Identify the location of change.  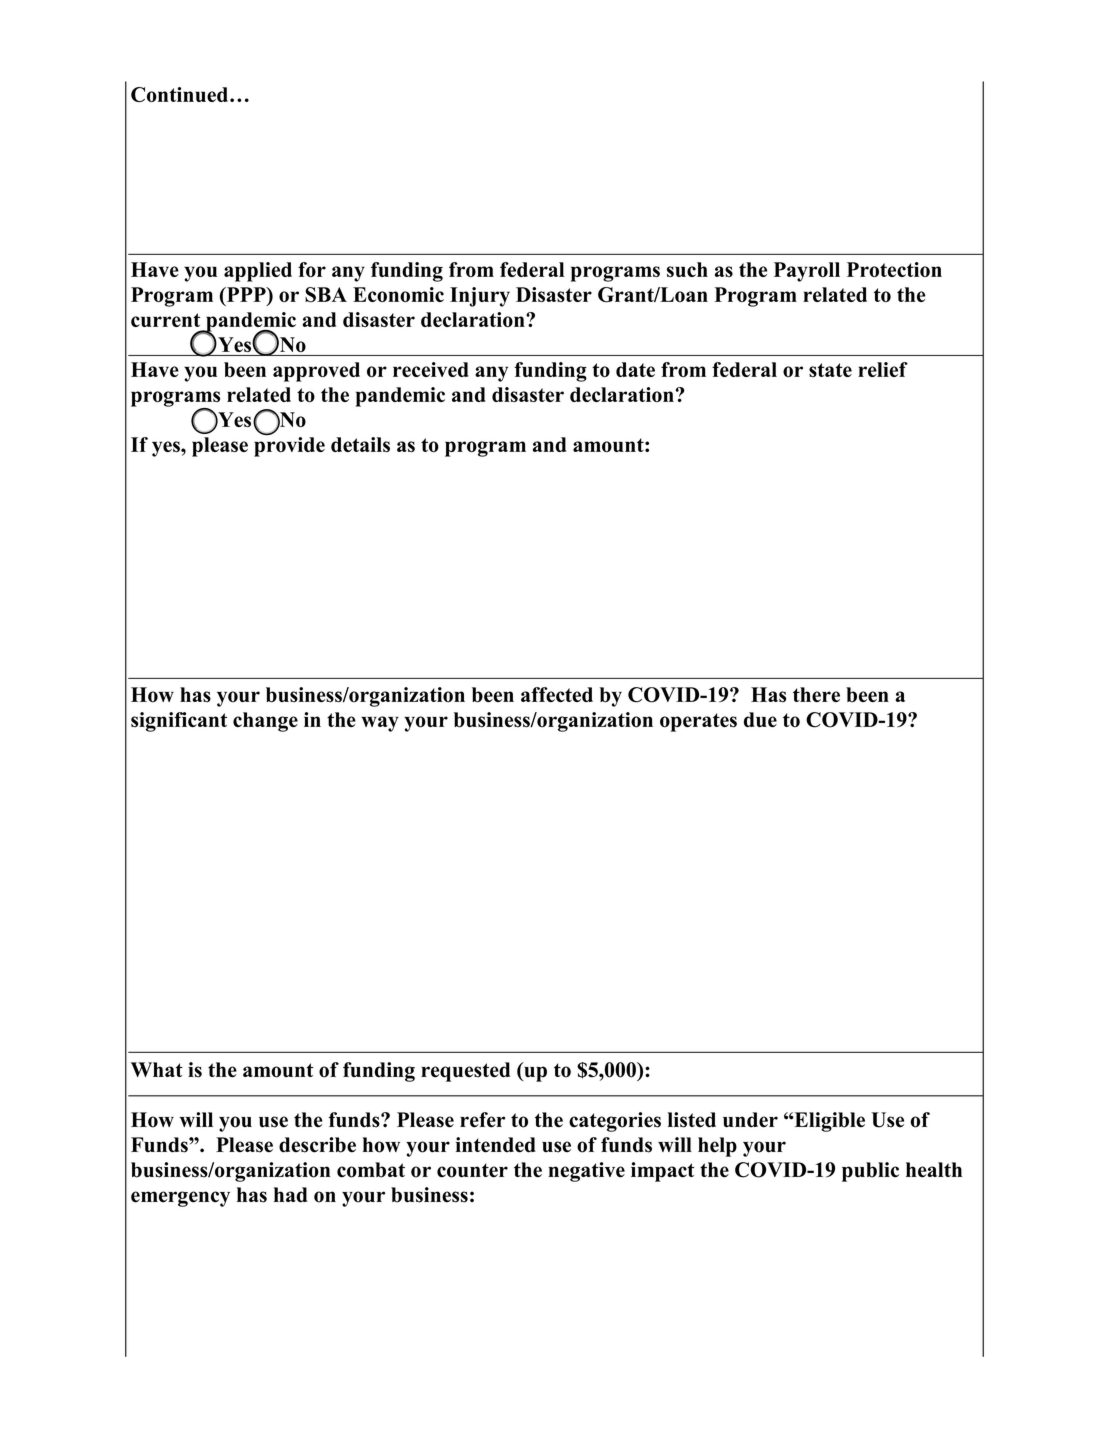
(265, 722).
